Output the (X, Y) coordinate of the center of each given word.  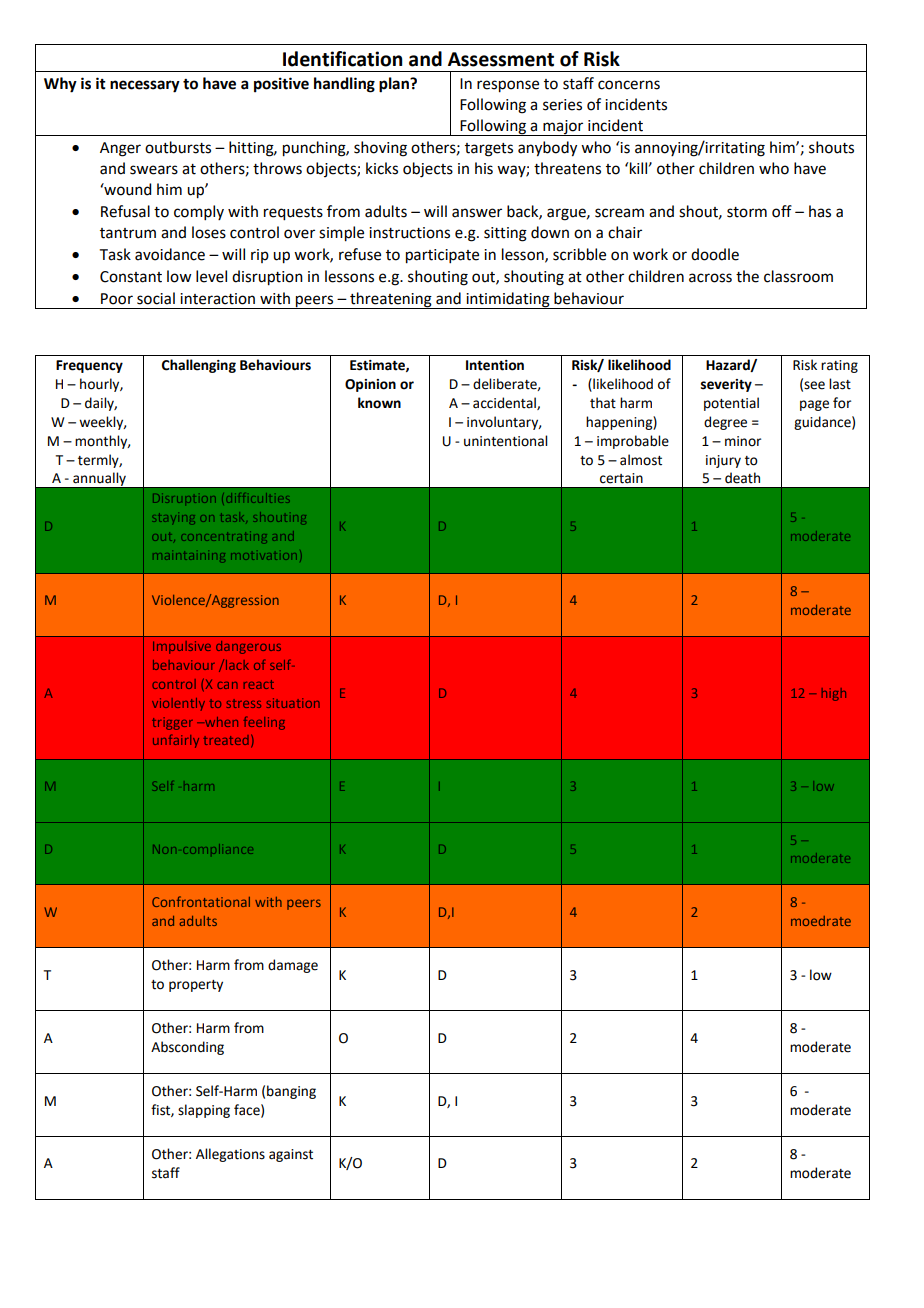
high (834, 694)
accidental (505, 403)
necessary (145, 86)
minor (743, 441)
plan (395, 85)
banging (291, 1092)
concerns (629, 85)
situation (293, 703)
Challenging (199, 366)
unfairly (176, 741)
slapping (204, 1111)
